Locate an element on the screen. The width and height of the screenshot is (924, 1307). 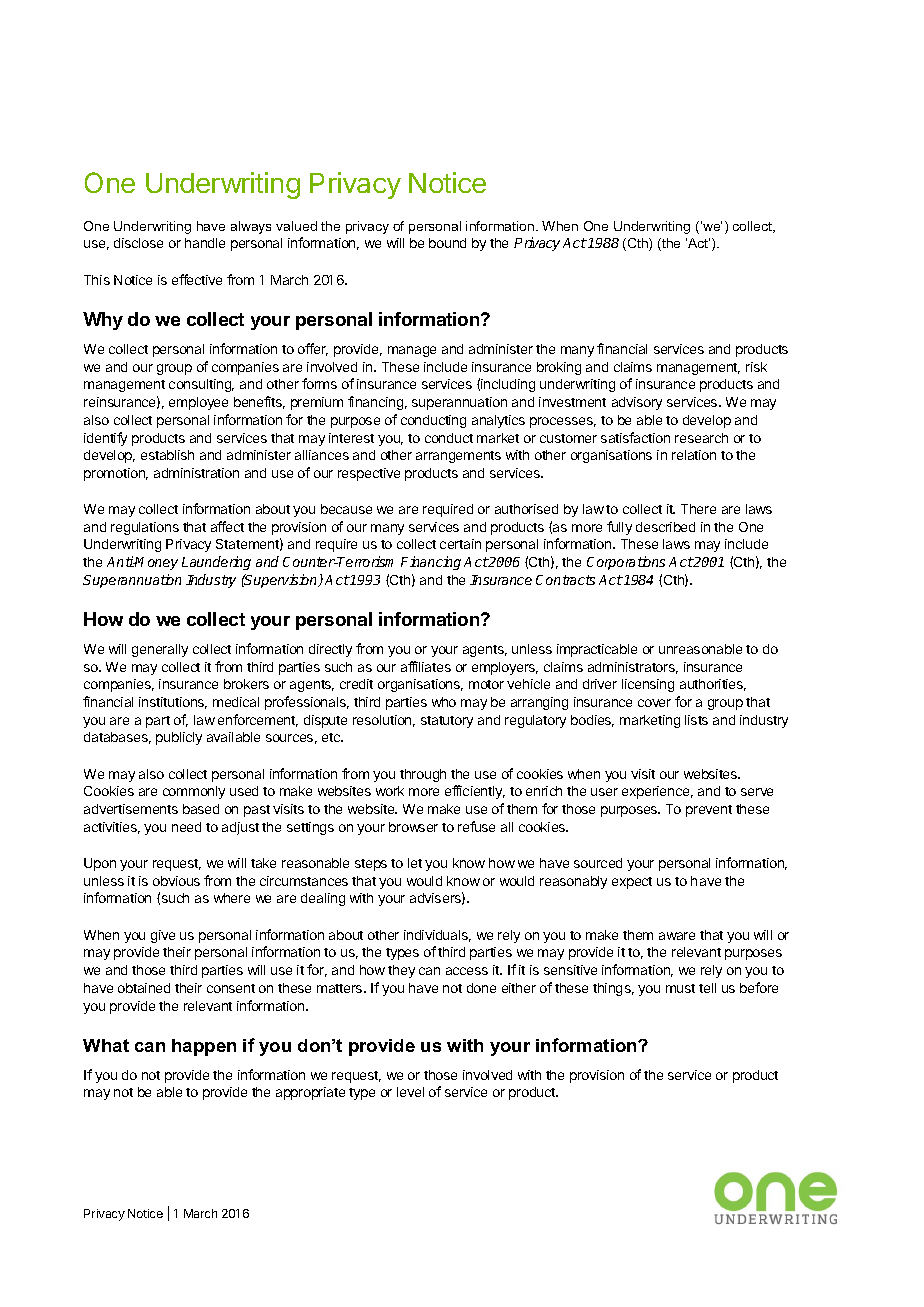
level is located at coordinates (410, 1092).
